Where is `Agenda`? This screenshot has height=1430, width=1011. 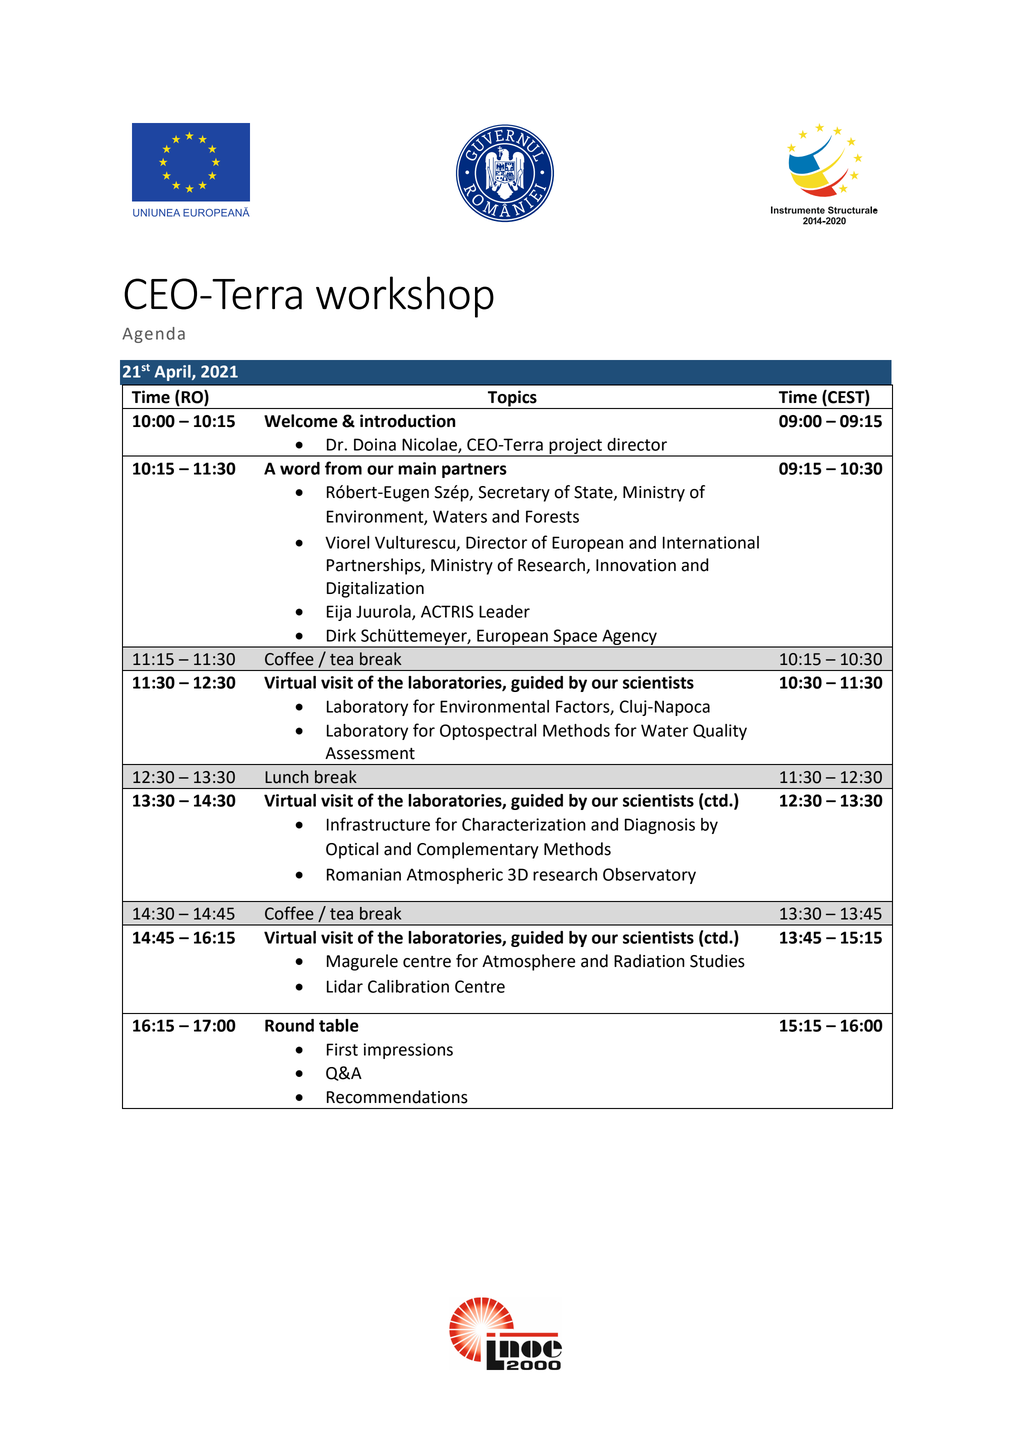 Agenda is located at coordinates (153, 335).
